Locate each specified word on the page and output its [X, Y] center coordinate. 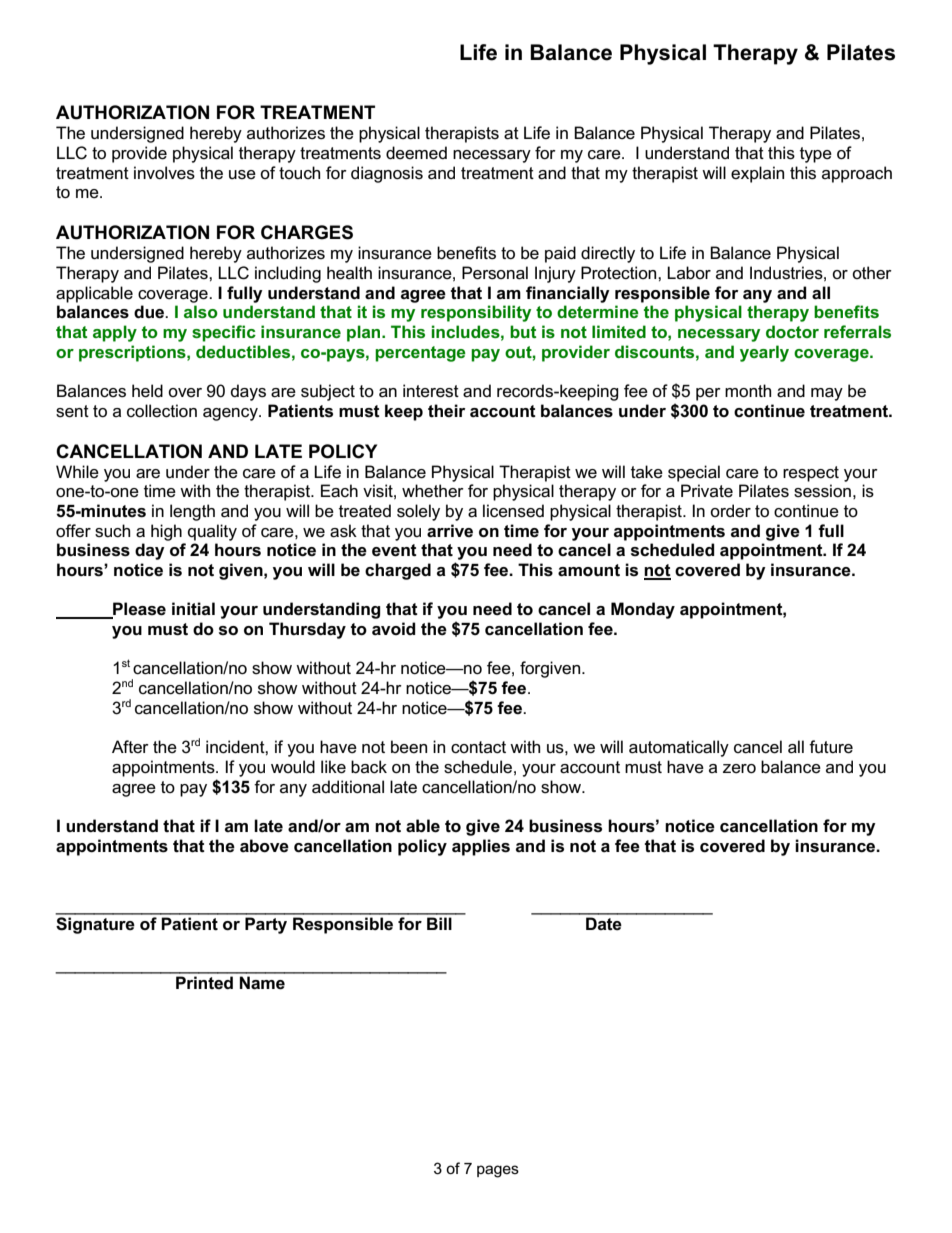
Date [604, 924]
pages [498, 1171]
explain [757, 174]
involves [164, 173]
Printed [204, 982]
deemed [416, 153]
